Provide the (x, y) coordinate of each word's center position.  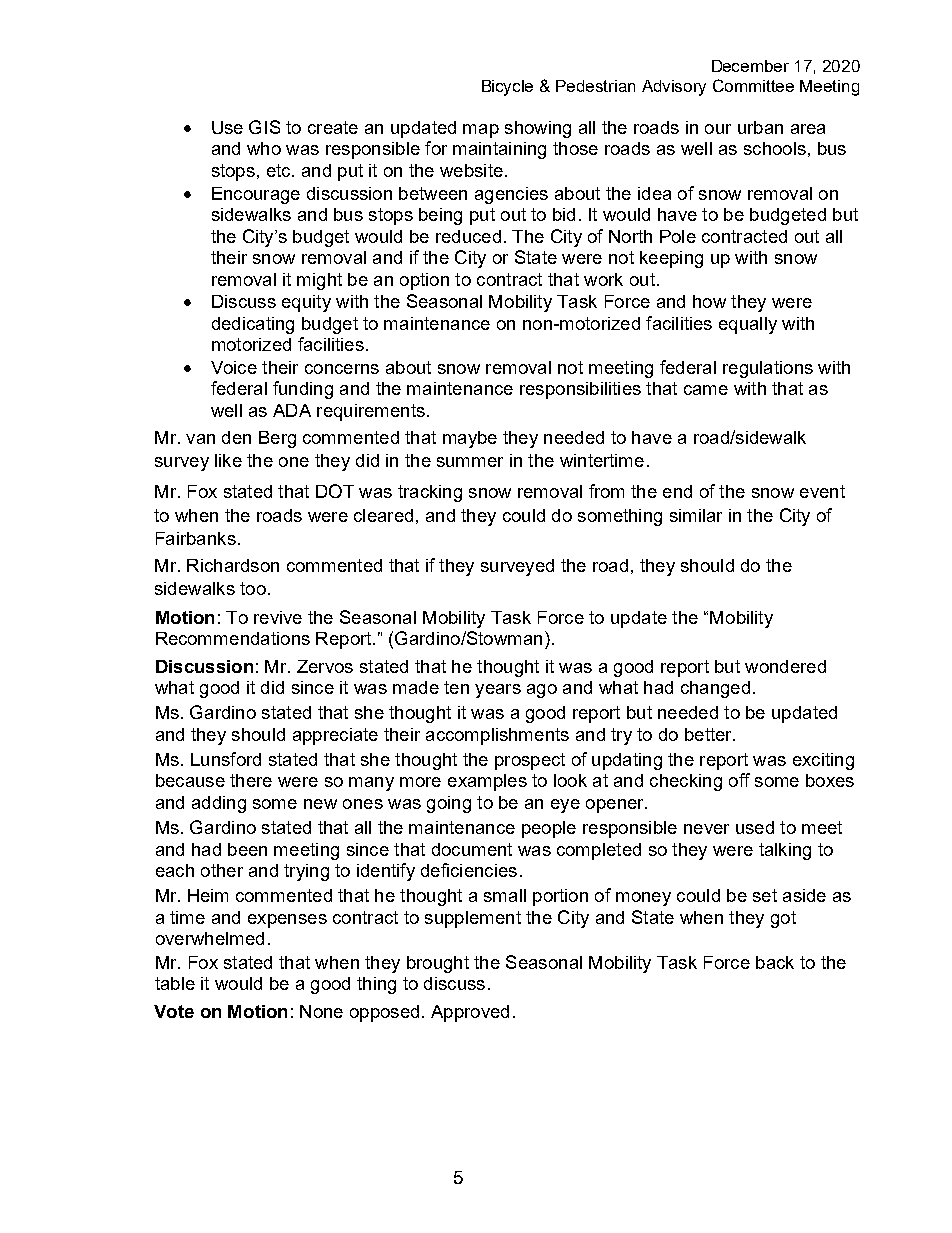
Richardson (233, 565)
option (424, 281)
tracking (430, 493)
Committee (753, 85)
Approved (470, 1013)
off (739, 780)
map (481, 131)
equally (748, 325)
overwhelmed (210, 938)
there (251, 780)
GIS (264, 127)
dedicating (253, 325)
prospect (530, 761)
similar (696, 515)
